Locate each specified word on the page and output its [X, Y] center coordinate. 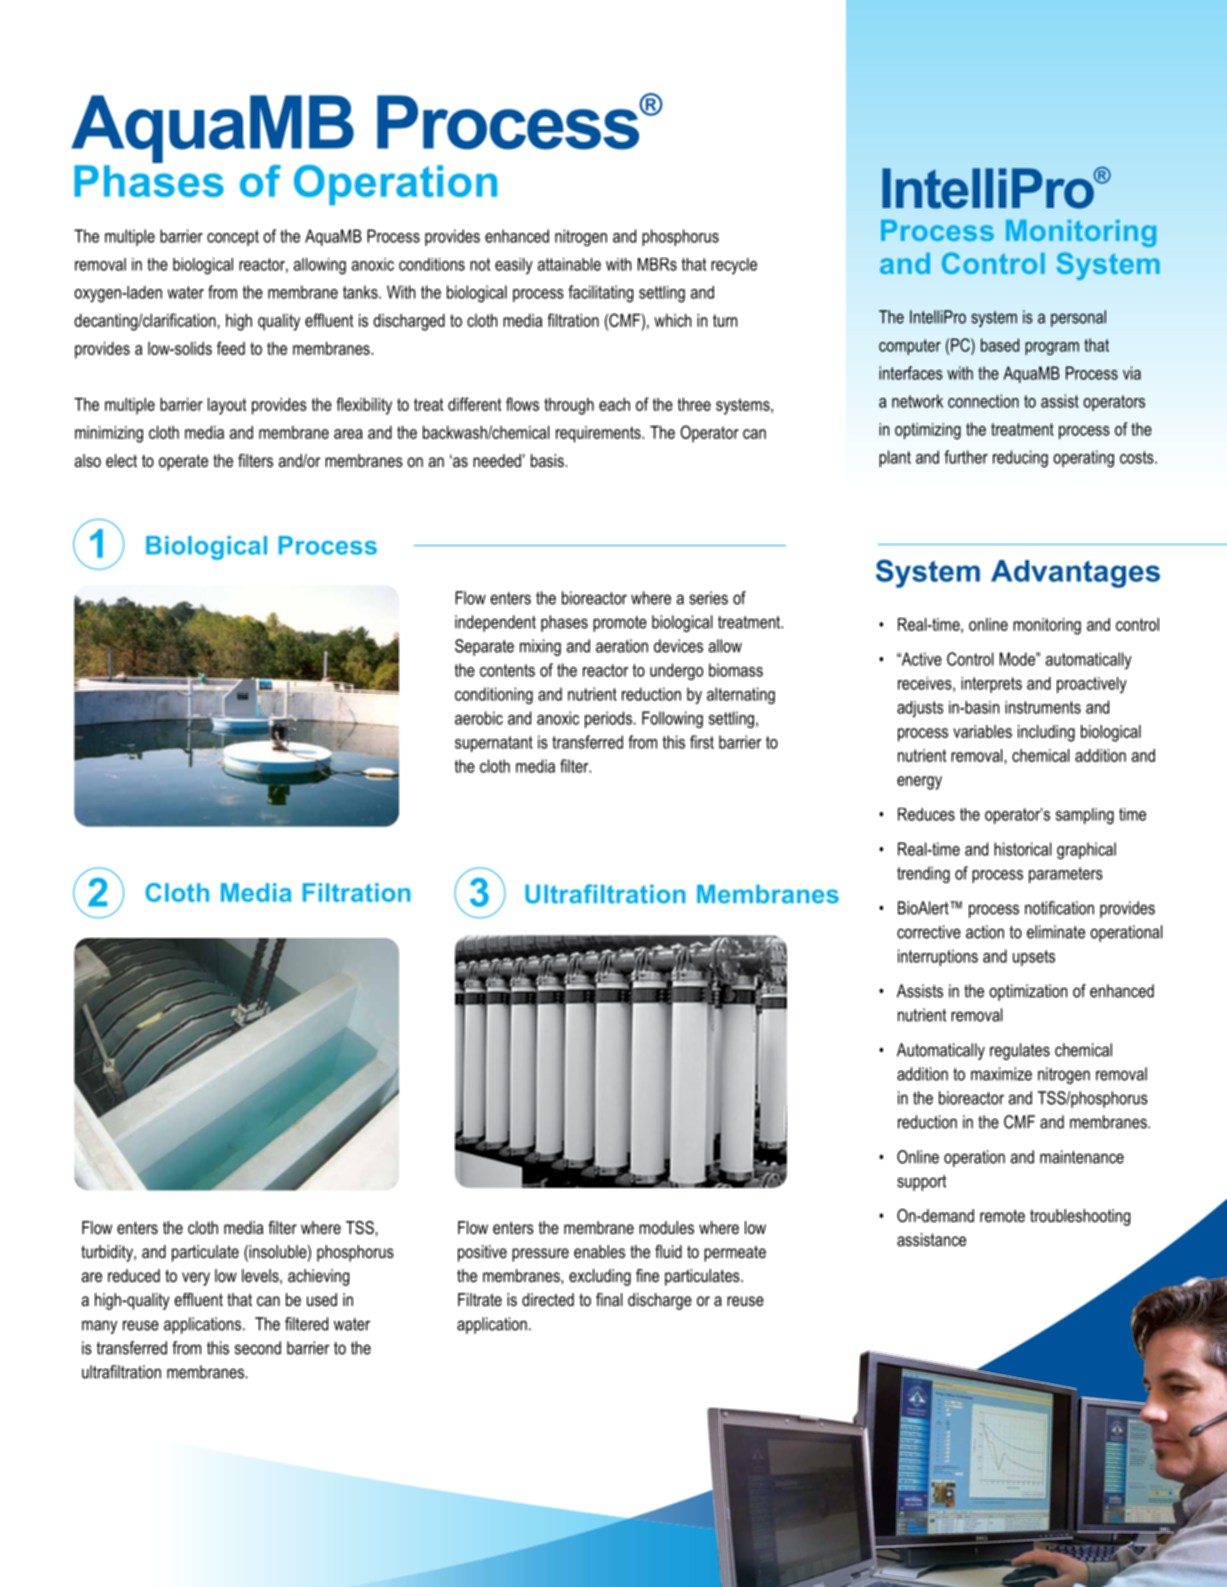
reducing [1020, 459]
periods [608, 719]
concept [233, 238]
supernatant [494, 744]
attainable [569, 264]
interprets [991, 685]
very [196, 1279]
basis [547, 460]
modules [666, 1228]
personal [1078, 318]
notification [1059, 908]
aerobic [479, 718]
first [702, 742]
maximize [1001, 1074]
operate [183, 462]
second [258, 1348]
